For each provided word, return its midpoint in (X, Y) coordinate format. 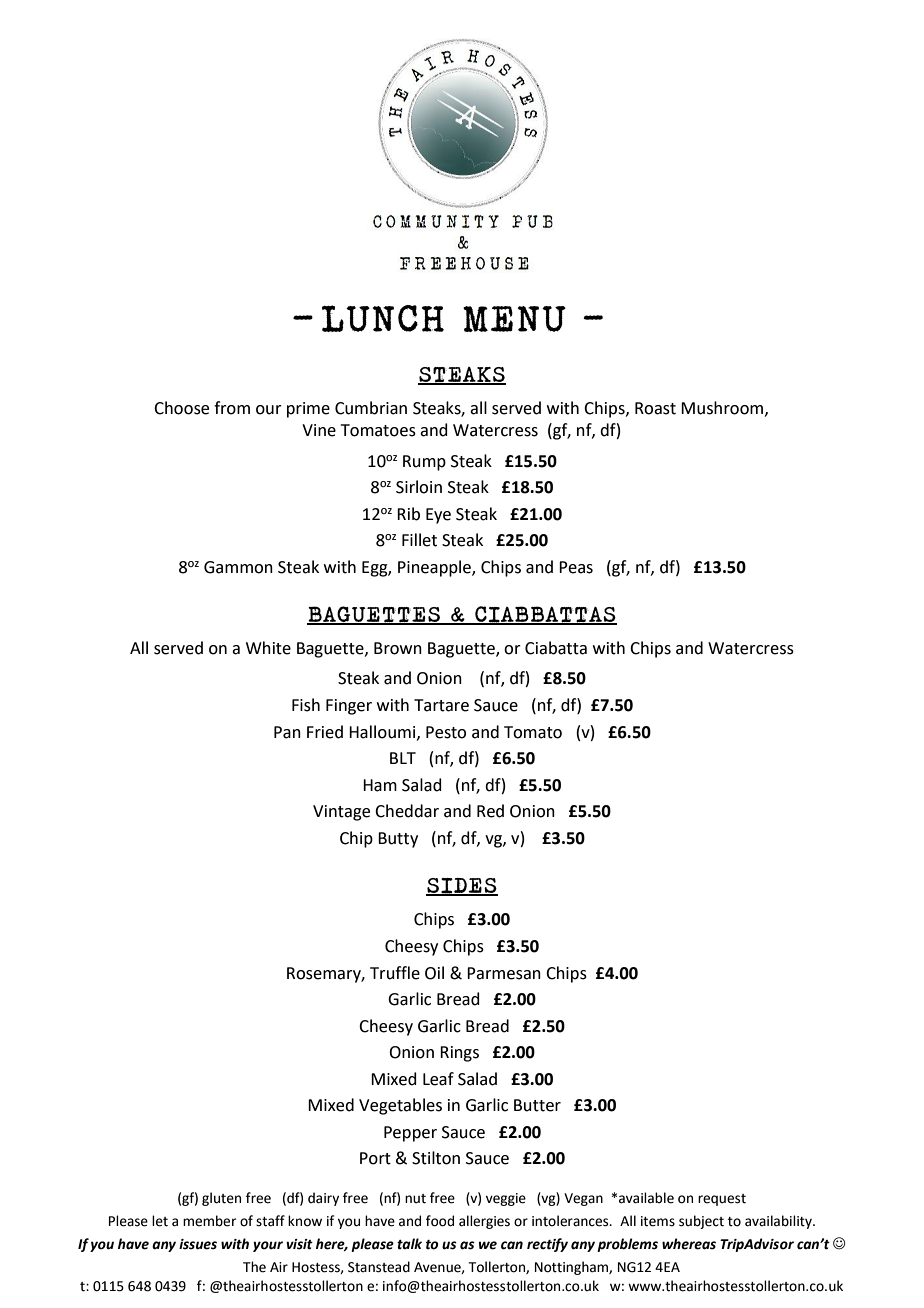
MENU (514, 319)
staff (270, 1221)
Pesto (446, 732)
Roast (655, 408)
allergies (484, 1222)
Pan (287, 732)
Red (490, 811)
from (232, 408)
